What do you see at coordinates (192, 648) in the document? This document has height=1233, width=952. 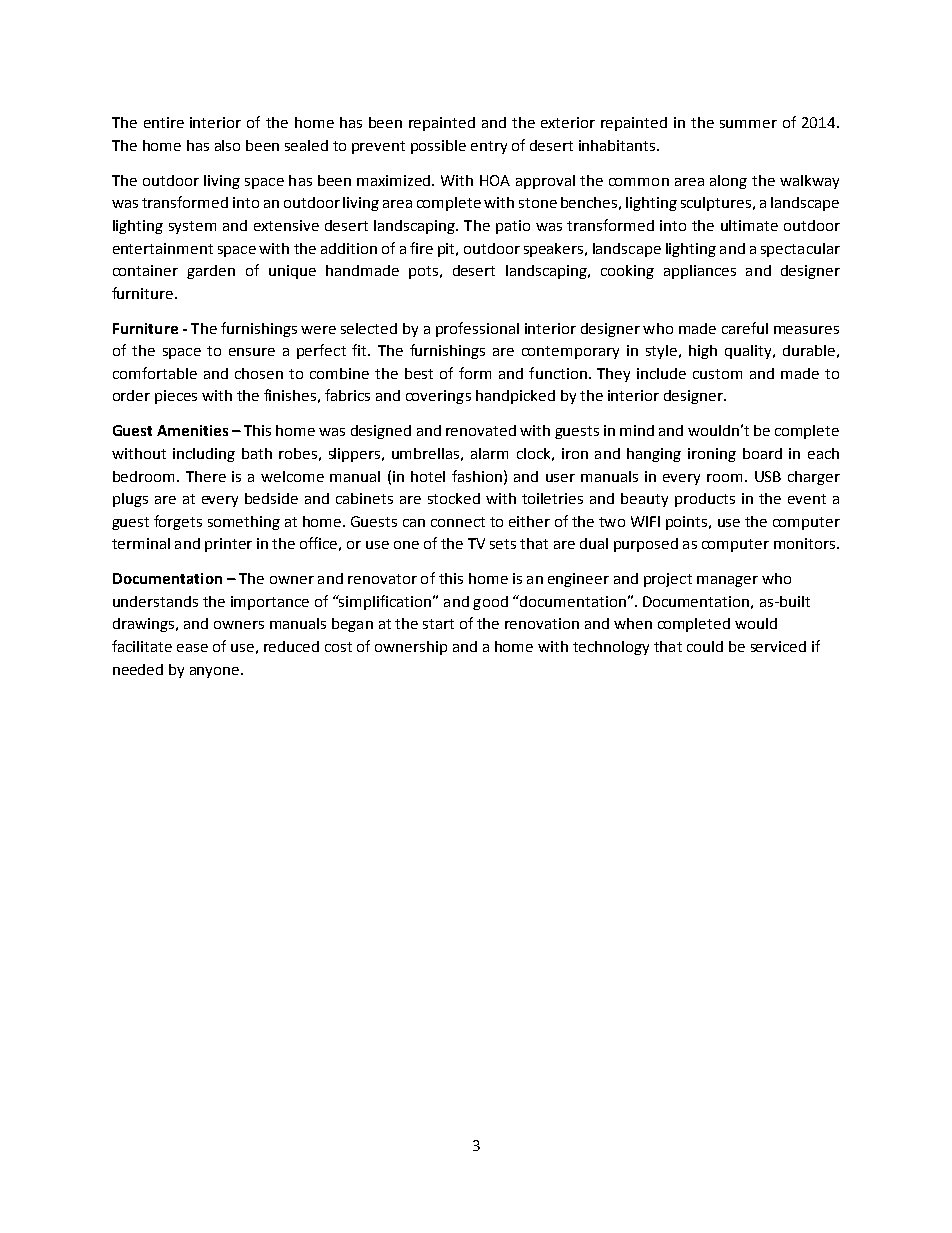 I see `ease` at bounding box center [192, 648].
